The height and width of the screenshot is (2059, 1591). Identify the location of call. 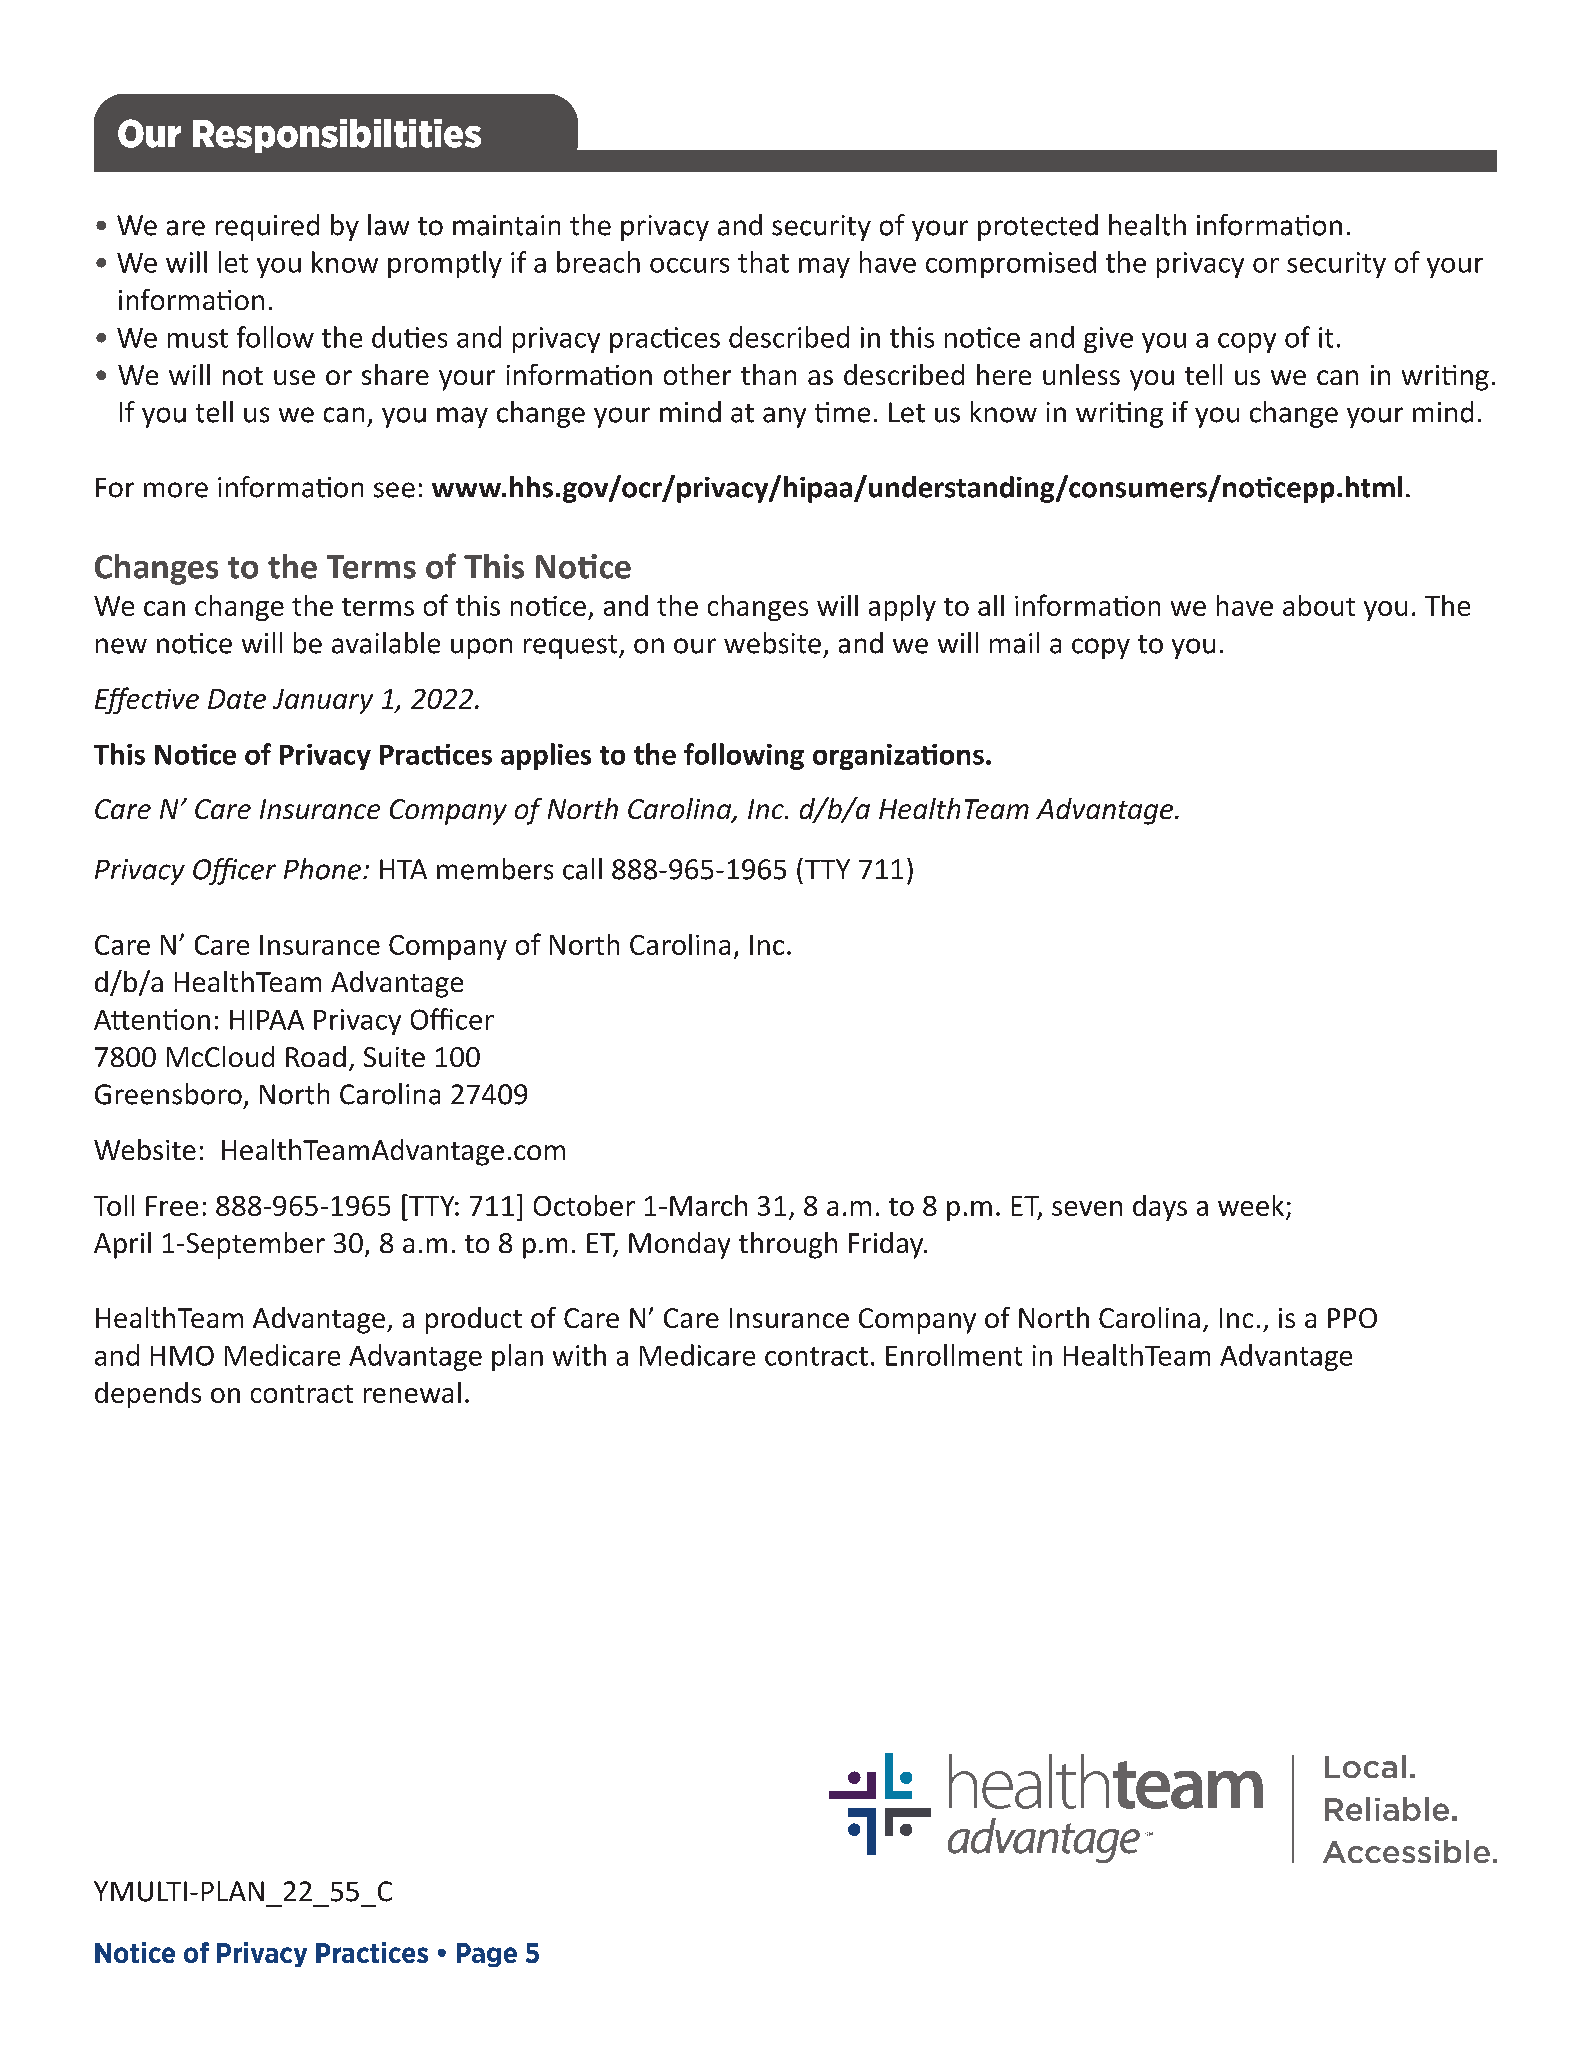
(582, 869).
